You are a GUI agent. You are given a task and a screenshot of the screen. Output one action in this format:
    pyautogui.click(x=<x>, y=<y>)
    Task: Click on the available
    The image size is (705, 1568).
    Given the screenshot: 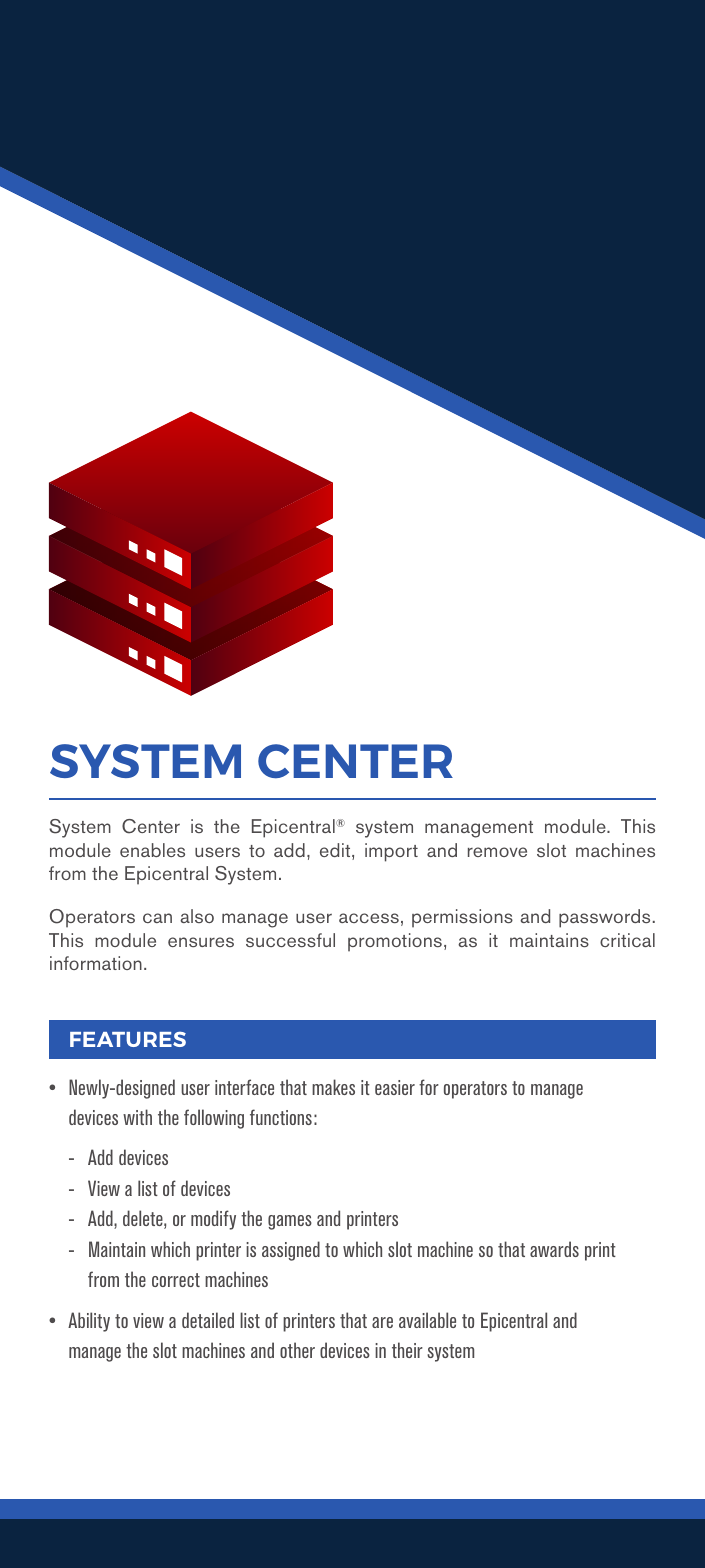 What is the action you would take?
    pyautogui.click(x=427, y=1320)
